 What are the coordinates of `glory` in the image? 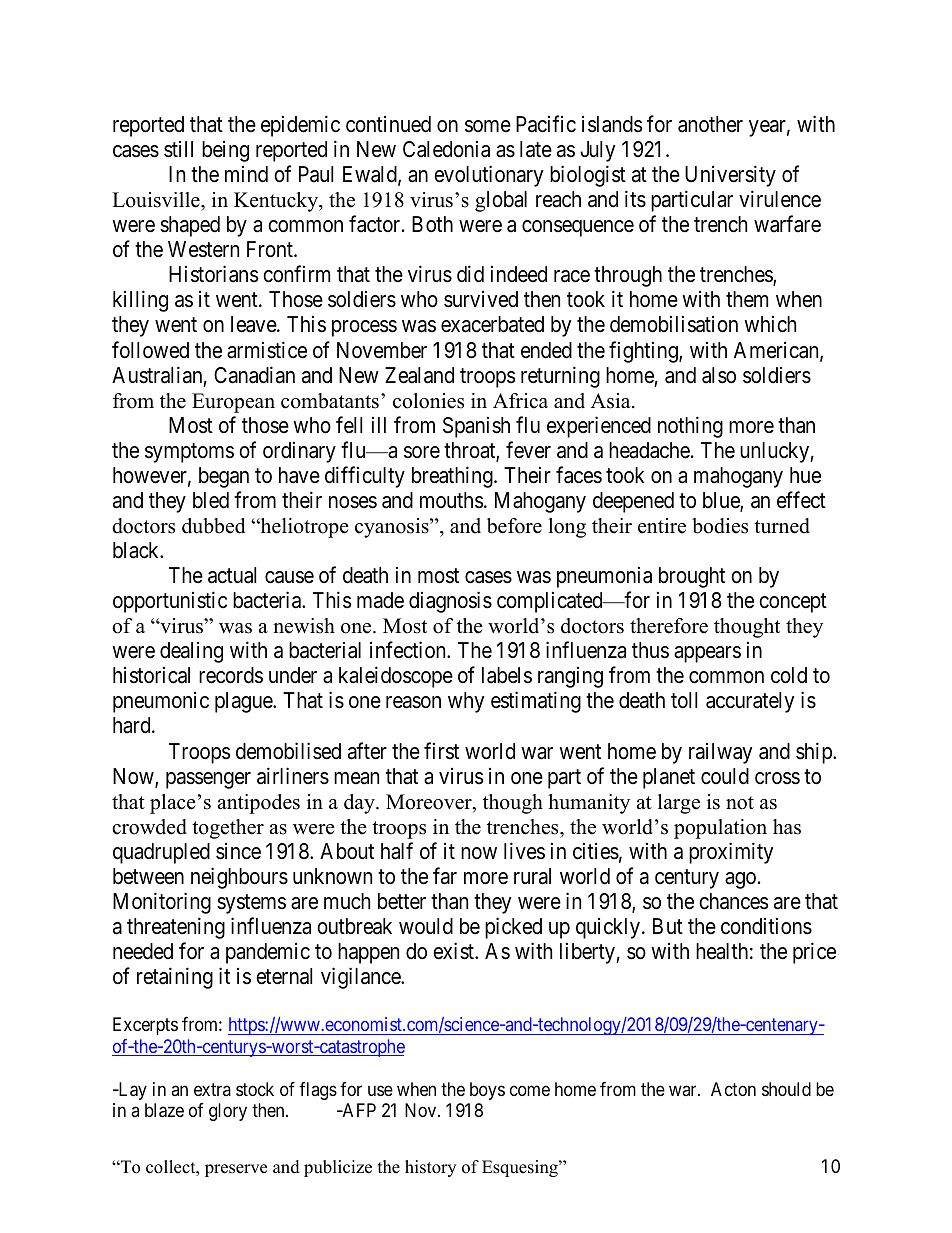 It's located at (228, 1112).
